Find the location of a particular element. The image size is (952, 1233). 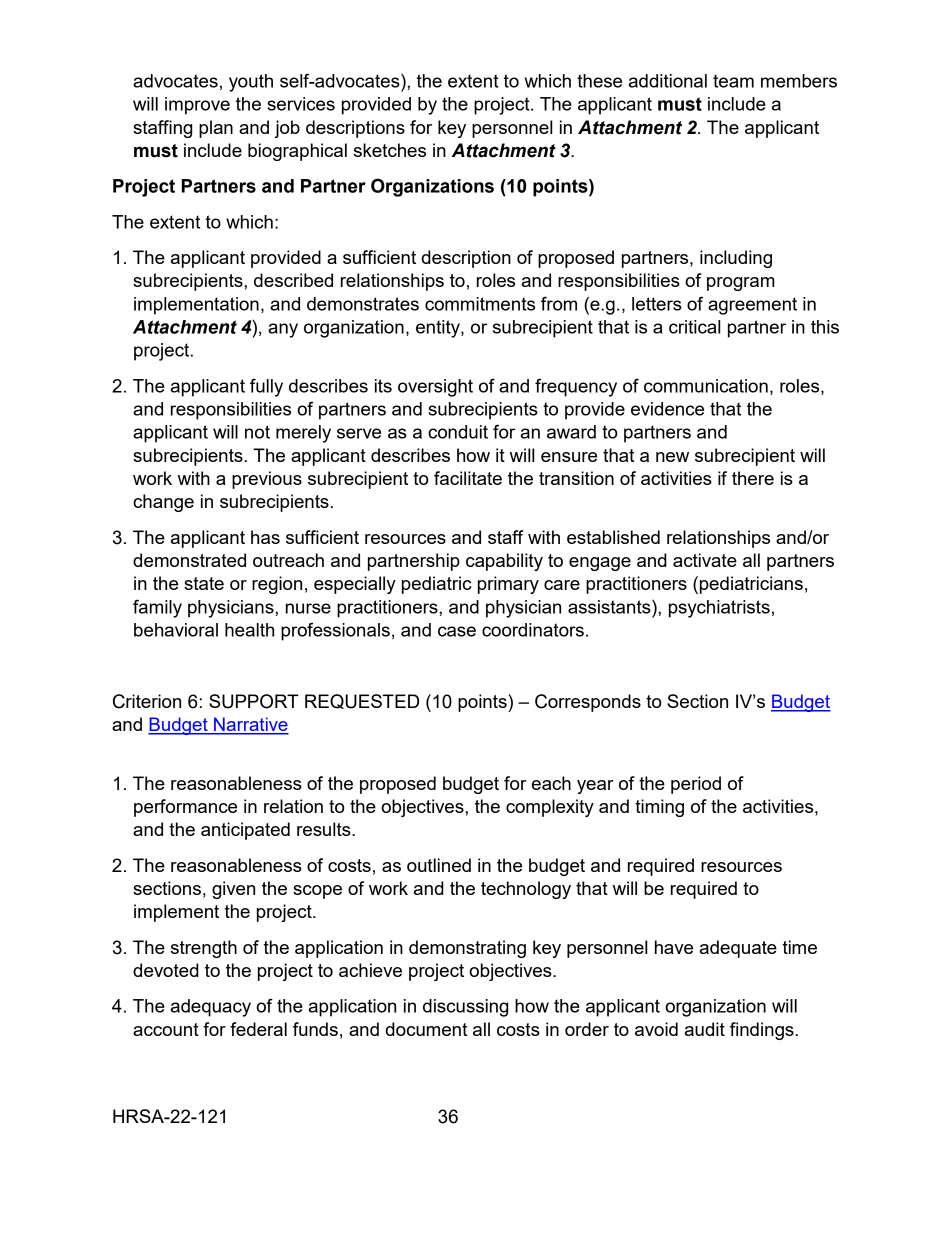

not is located at coordinates (257, 432).
